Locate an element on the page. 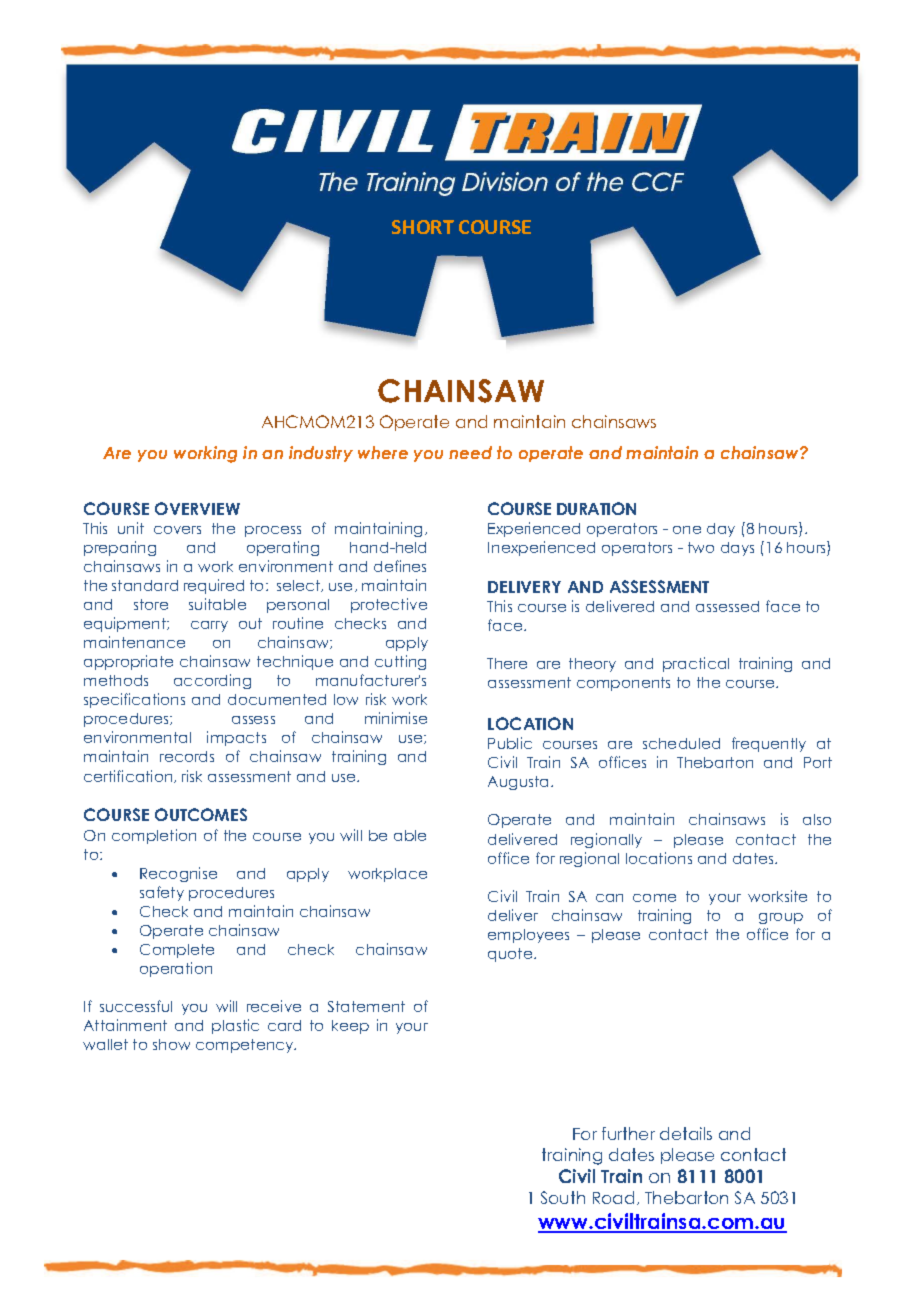  frequently is located at coordinates (769, 744).
